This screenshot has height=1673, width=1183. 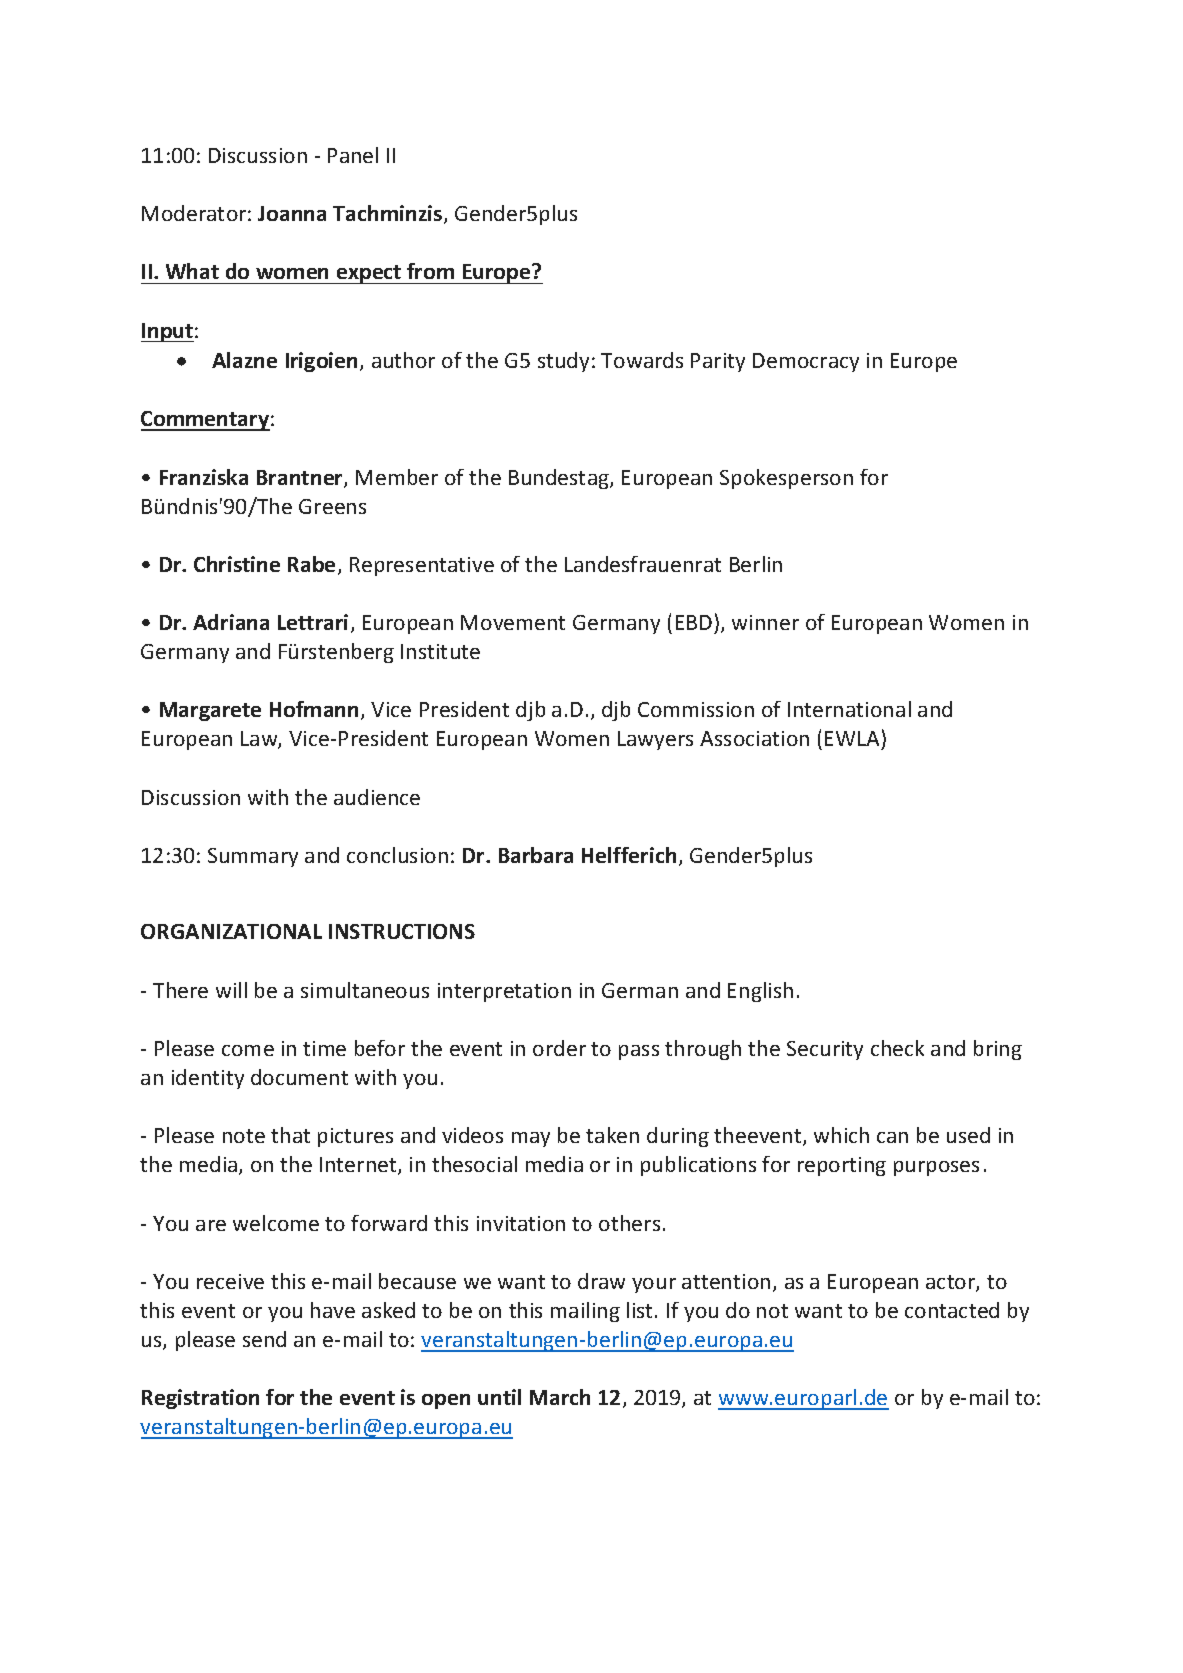 I want to click on will, so click(x=231, y=990).
